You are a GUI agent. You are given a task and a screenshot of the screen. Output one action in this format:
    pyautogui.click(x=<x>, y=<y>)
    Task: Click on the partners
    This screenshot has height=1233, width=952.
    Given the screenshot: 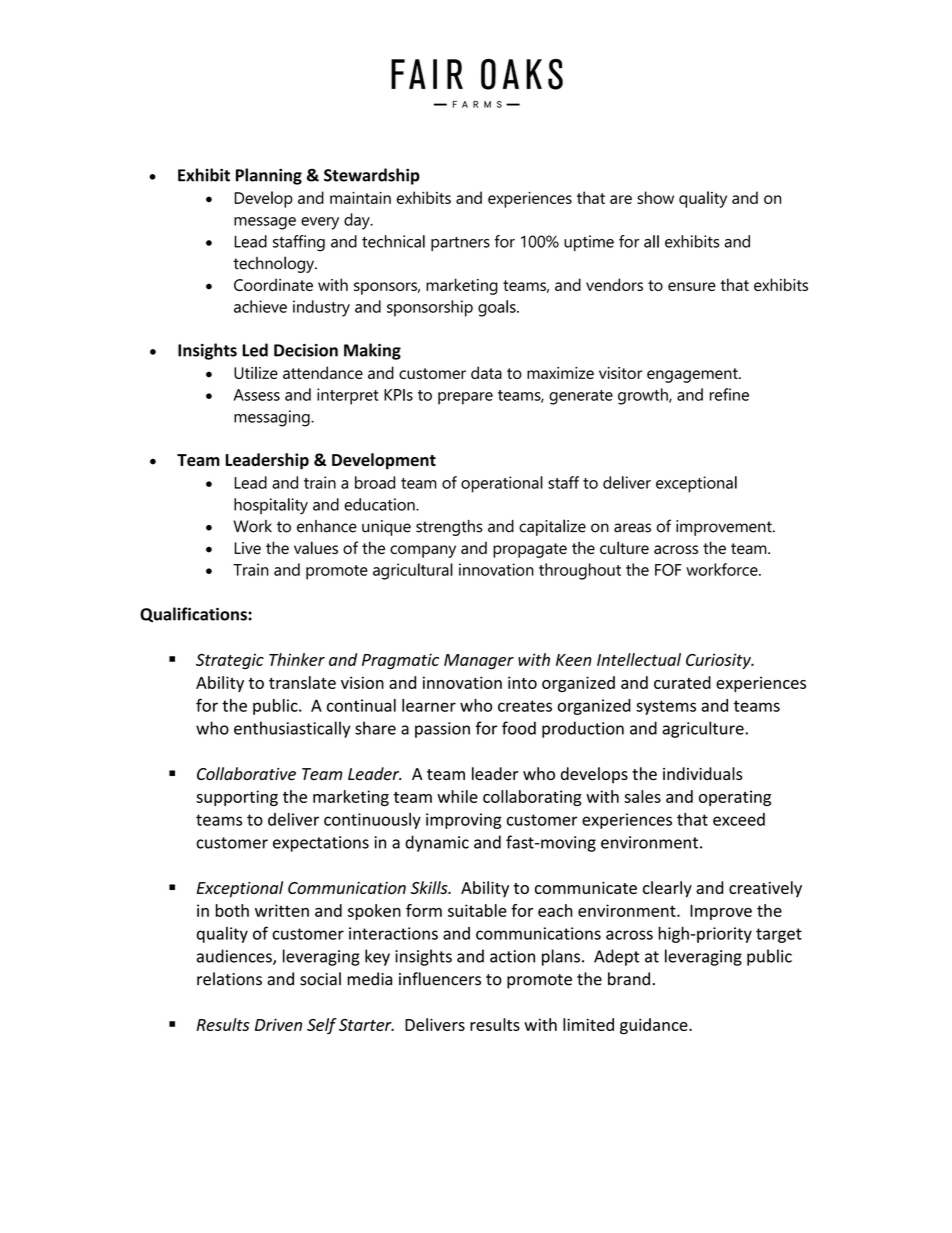 What is the action you would take?
    pyautogui.click(x=460, y=244)
